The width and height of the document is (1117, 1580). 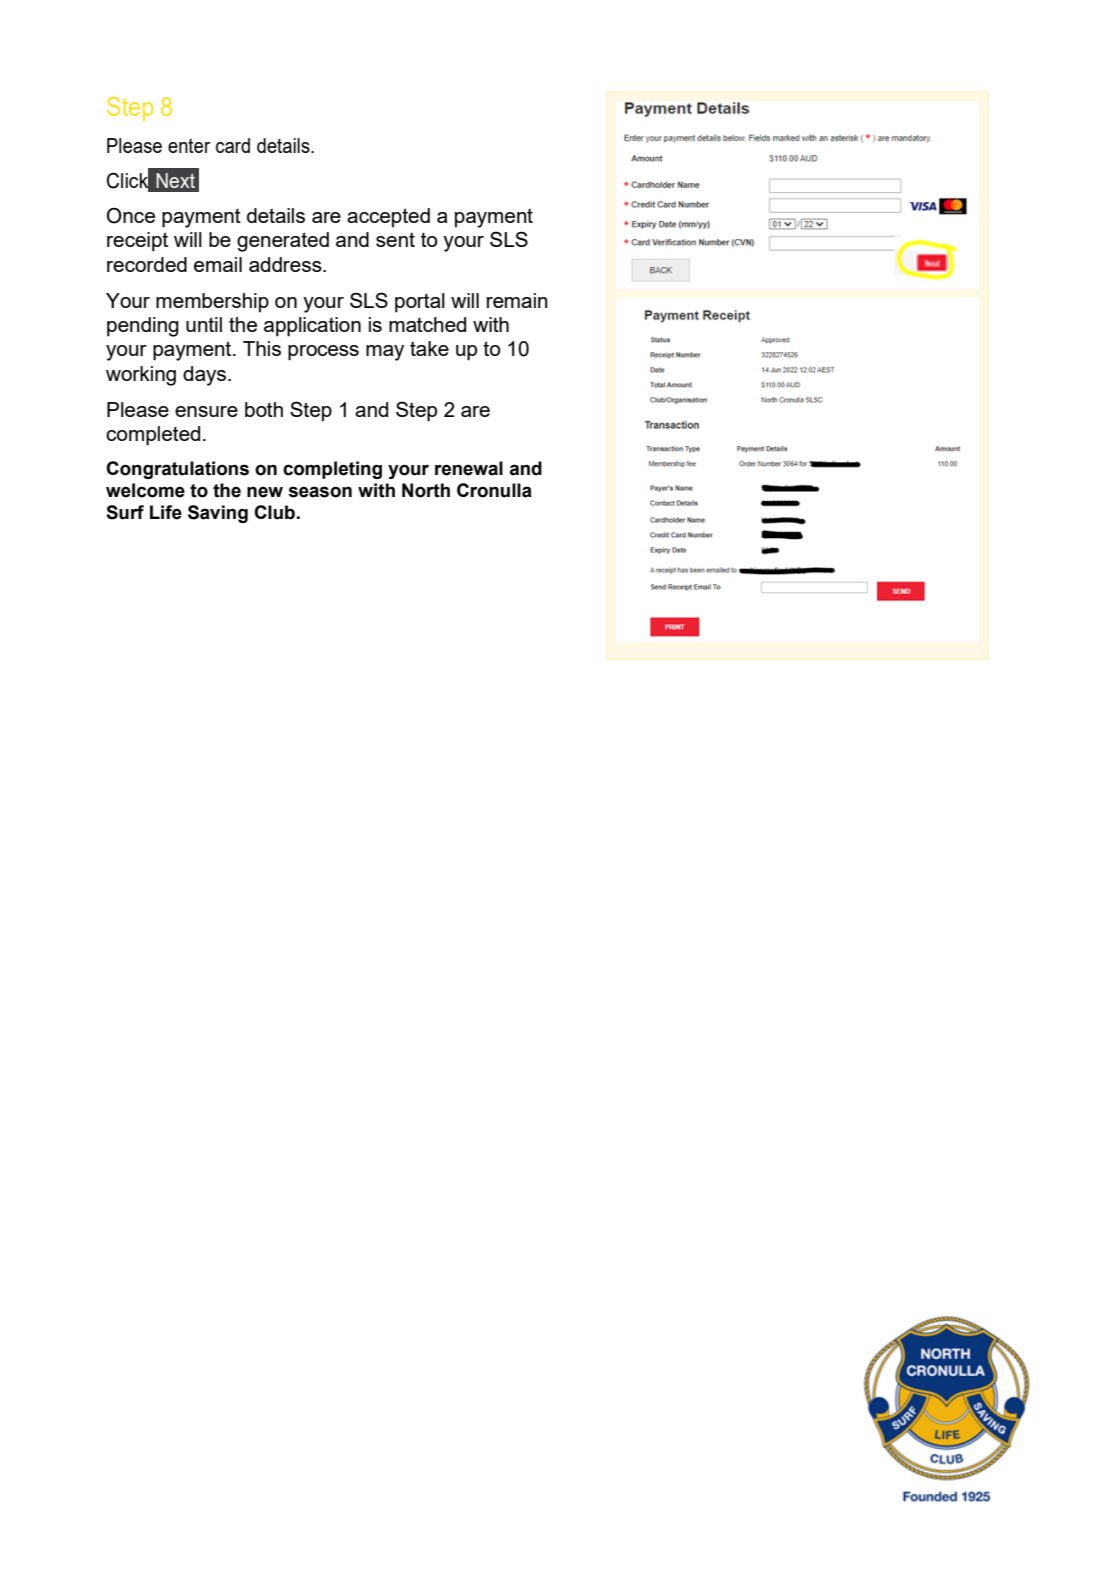 I want to click on ensure, so click(x=206, y=411).
